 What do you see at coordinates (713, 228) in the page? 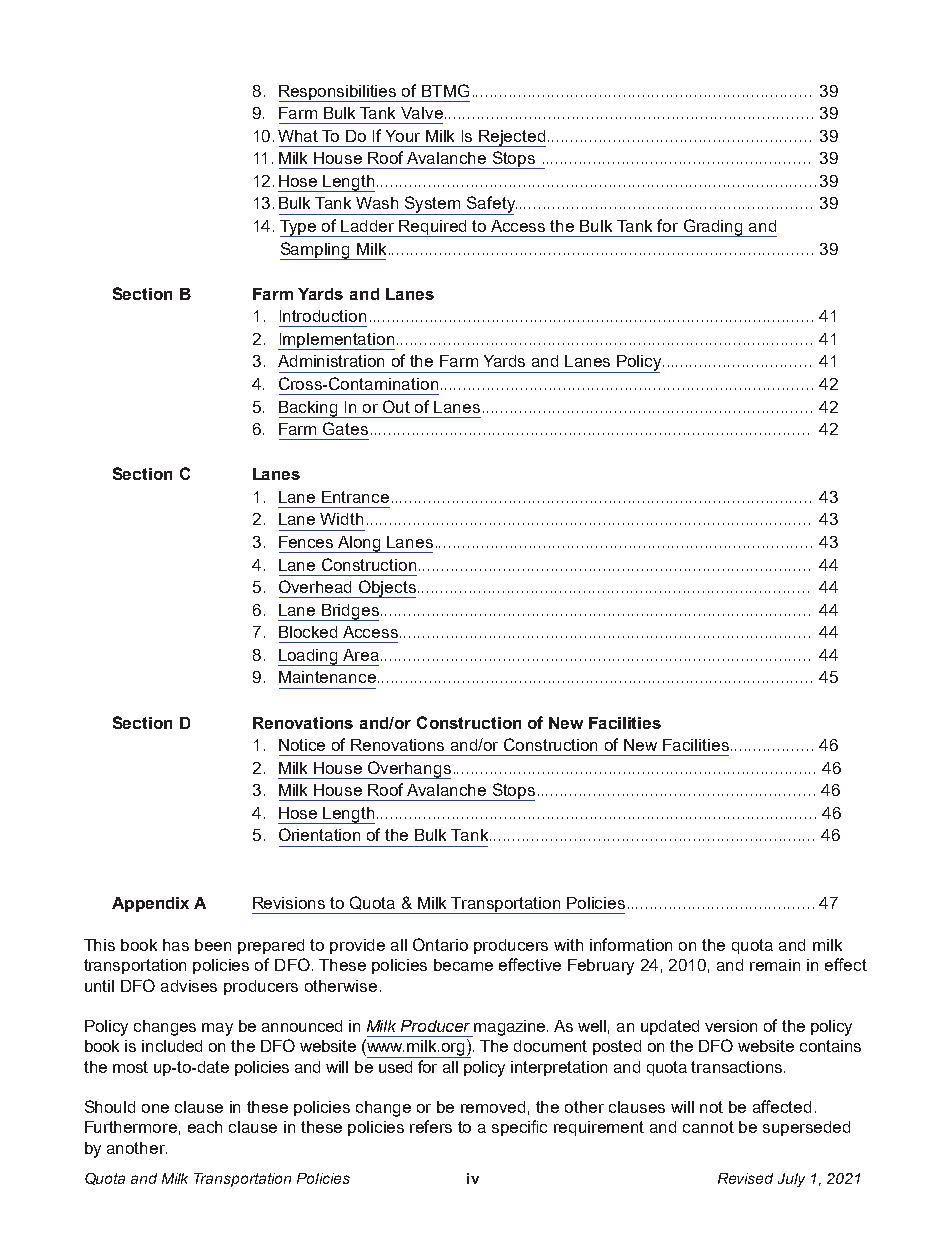
I see `Grading` at bounding box center [713, 228].
